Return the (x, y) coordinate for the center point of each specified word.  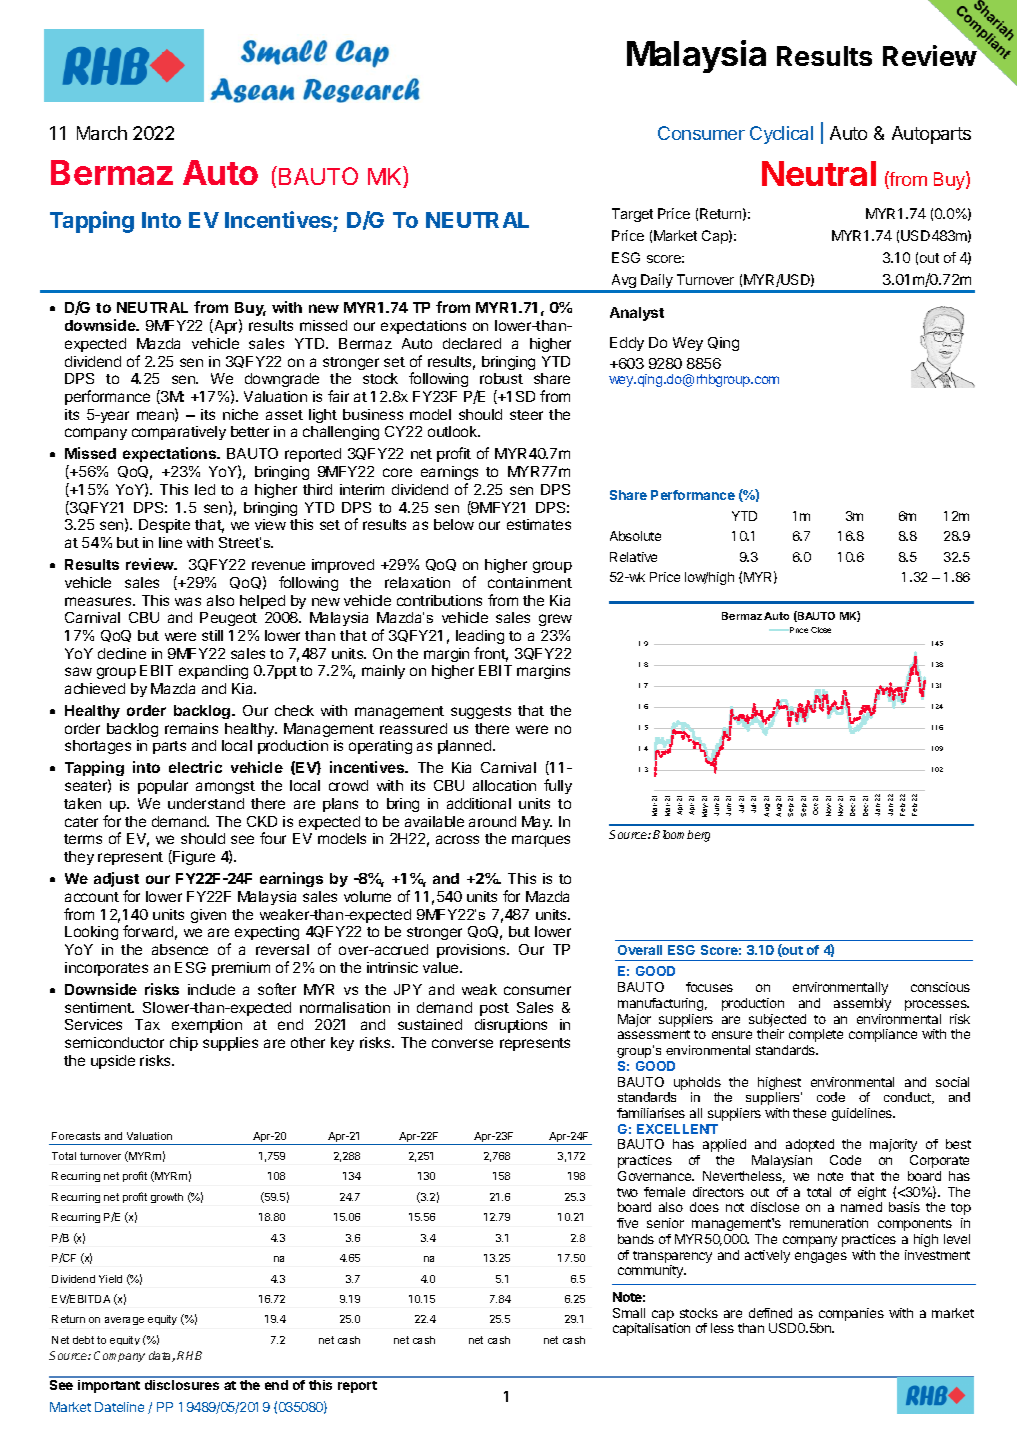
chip (184, 1044)
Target (632, 215)
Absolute (635, 536)
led (205, 489)
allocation (504, 785)
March (102, 133)
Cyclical (781, 135)
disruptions (511, 1026)
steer (526, 415)
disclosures (182, 1385)
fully (558, 786)
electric (195, 767)
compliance (883, 1035)
